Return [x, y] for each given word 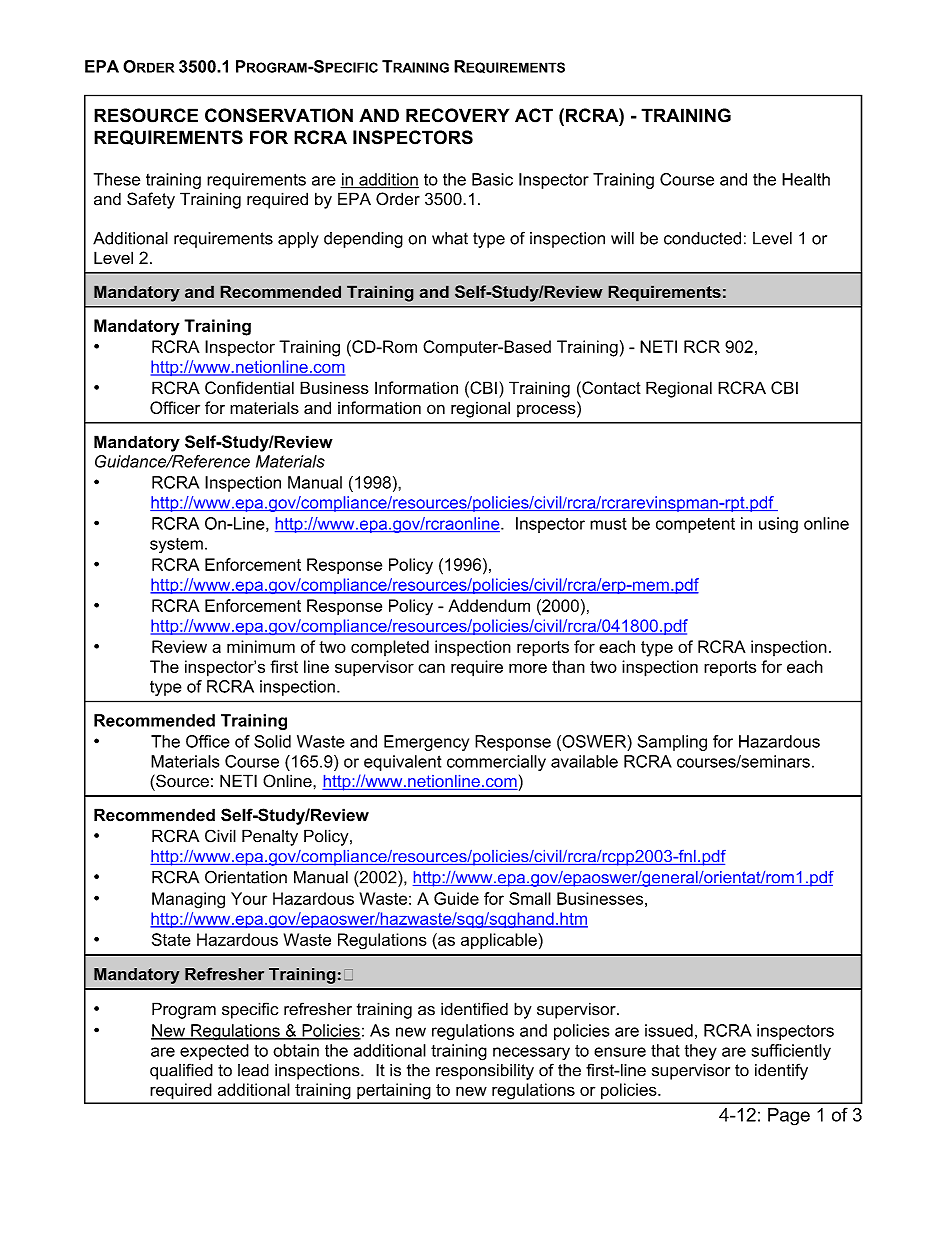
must [608, 524]
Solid [272, 741]
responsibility [485, 1072]
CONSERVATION [279, 115]
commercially [496, 763]
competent [695, 525]
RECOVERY [457, 115]
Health [806, 179]
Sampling [672, 743]
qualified [181, 1071]
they [701, 1052]
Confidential [249, 387]
